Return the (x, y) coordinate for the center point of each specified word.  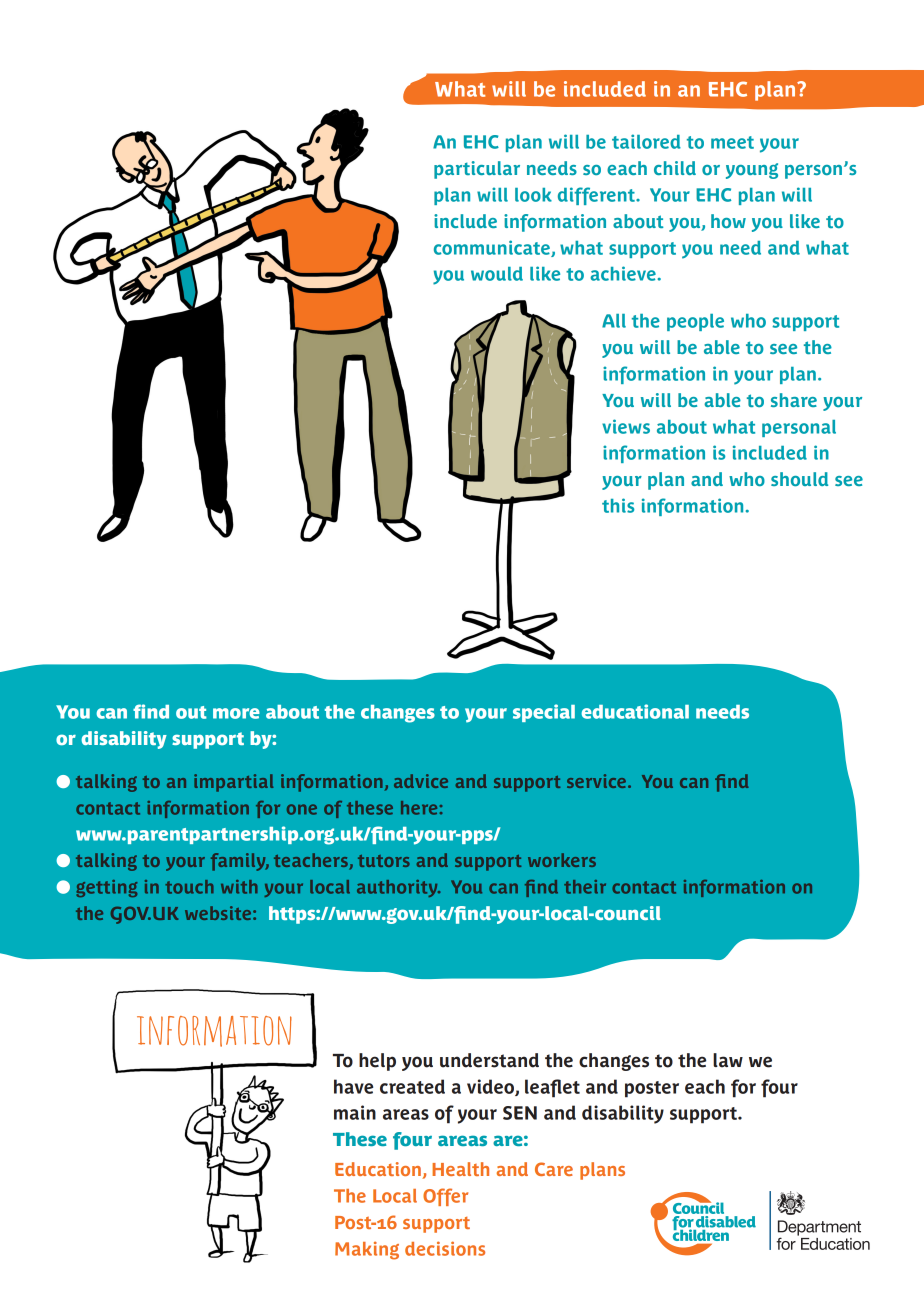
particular (477, 170)
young (752, 171)
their (585, 887)
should (799, 479)
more (236, 713)
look (533, 195)
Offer (445, 1197)
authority (398, 888)
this (618, 505)
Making (367, 1250)
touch (189, 887)
